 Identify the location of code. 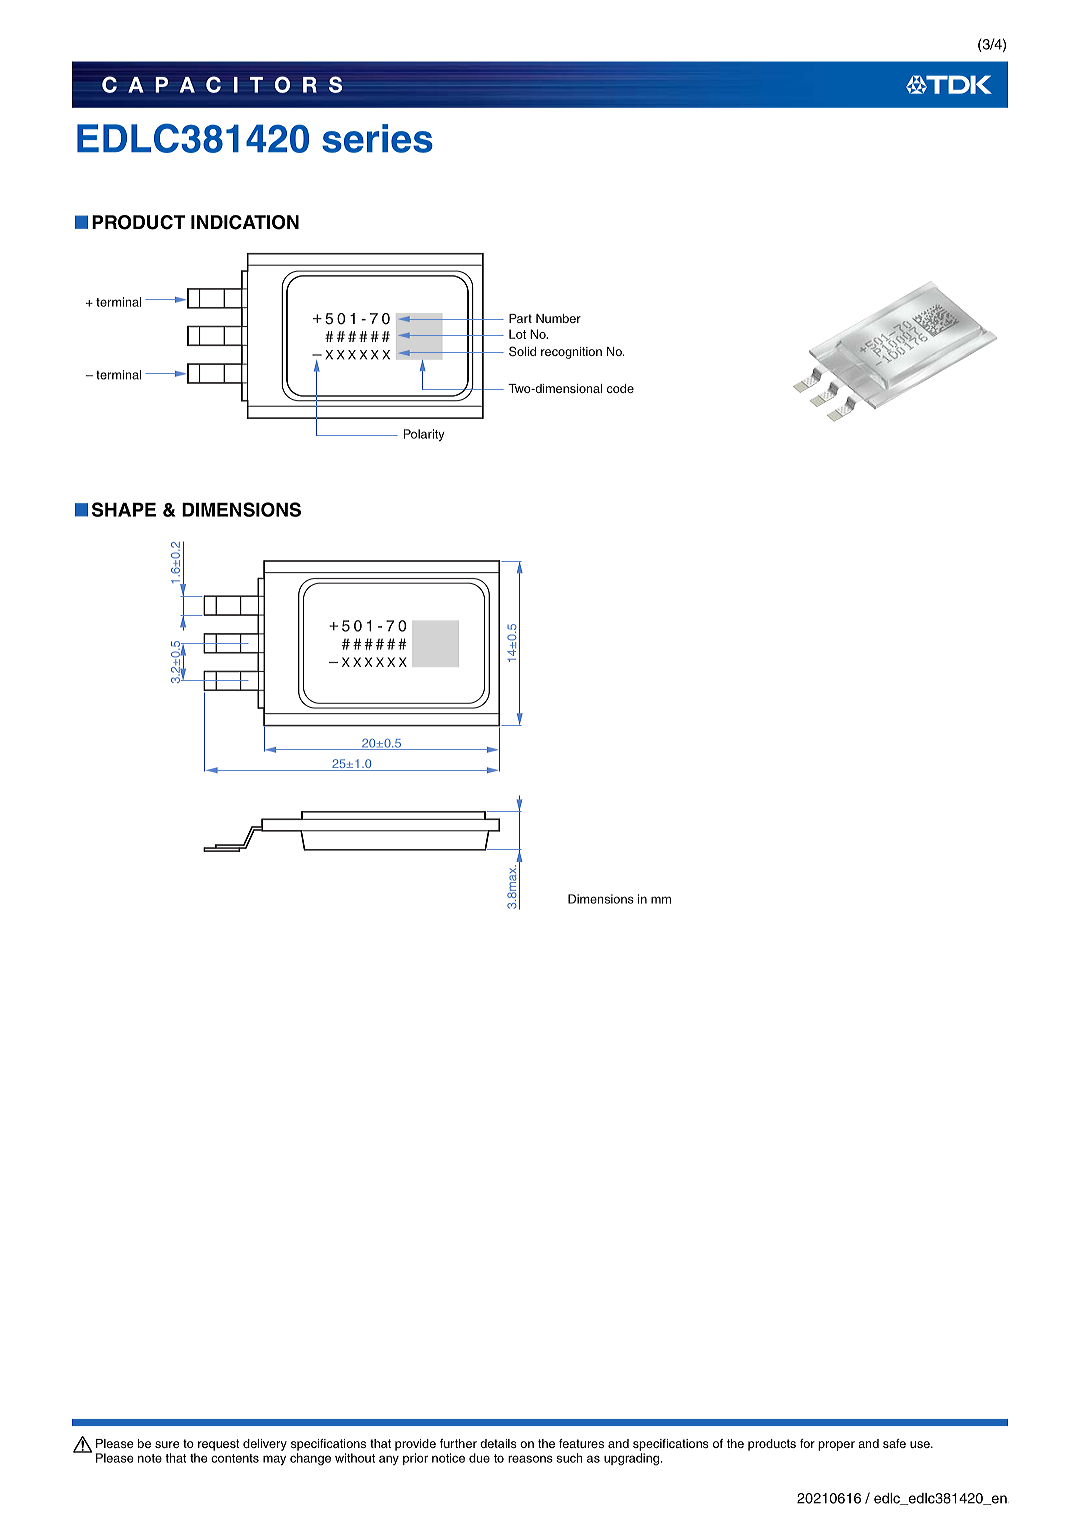
(620, 388).
